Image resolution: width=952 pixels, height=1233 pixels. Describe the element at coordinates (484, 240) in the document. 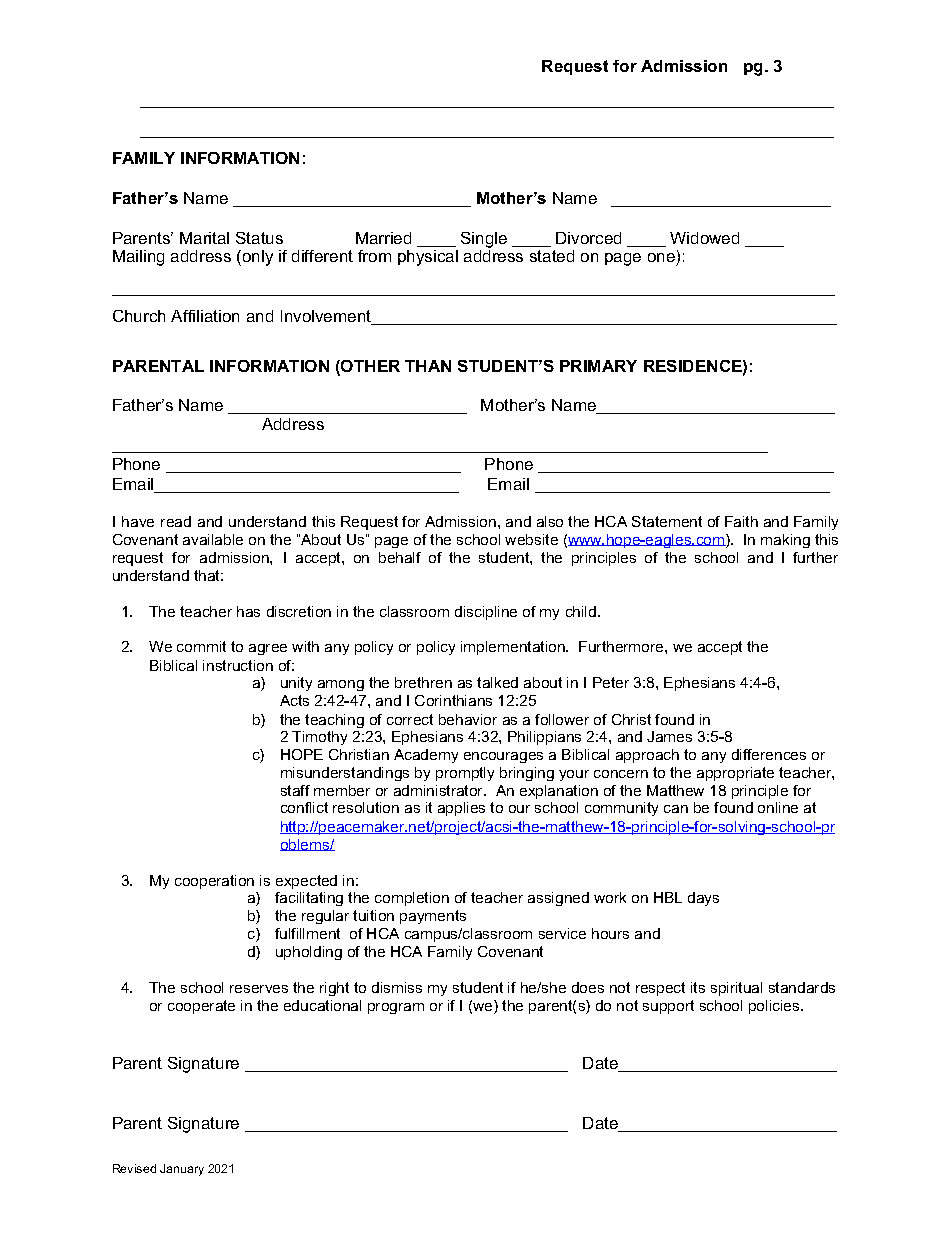

I see `Single` at that location.
